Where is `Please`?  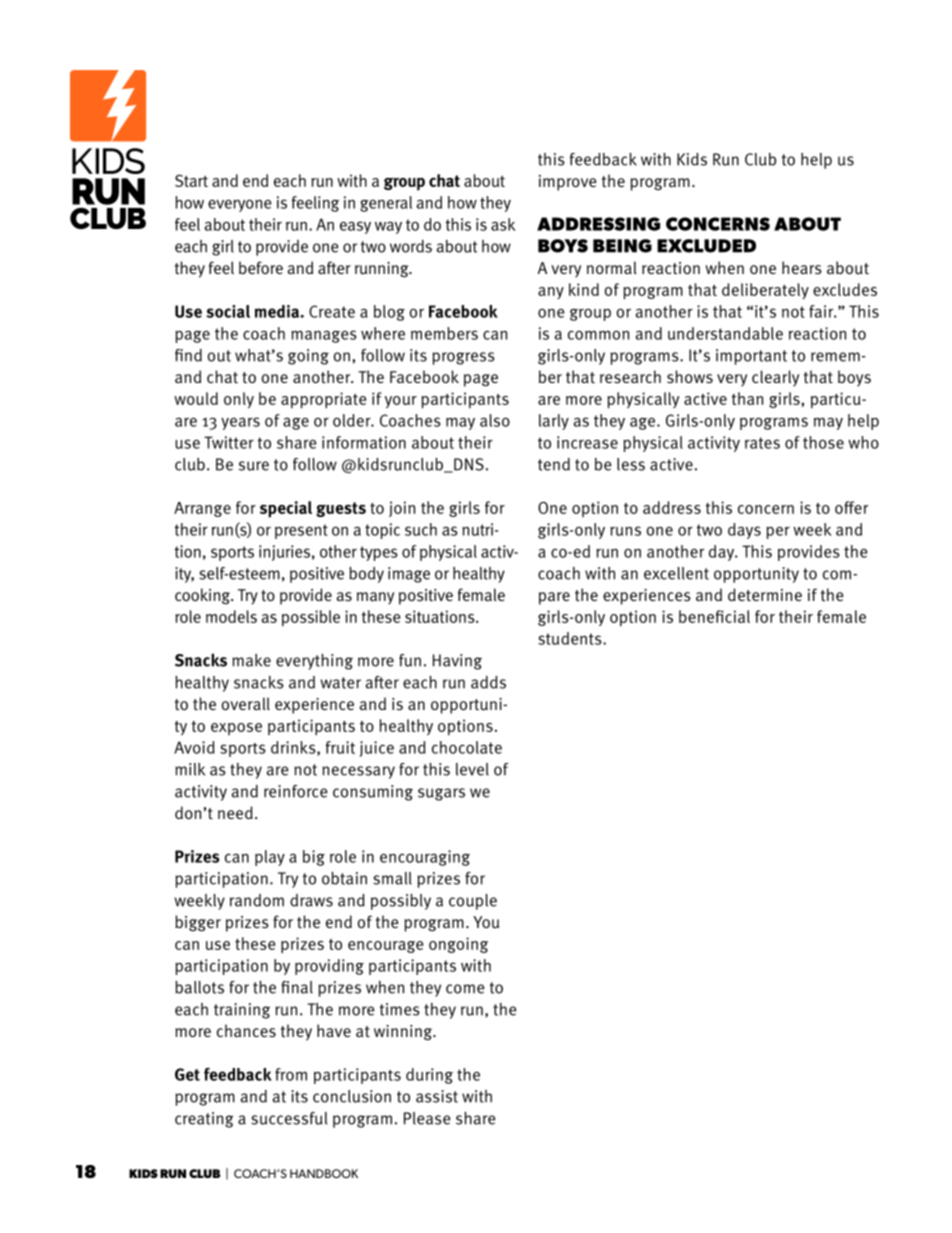 Please is located at coordinates (427, 1118).
